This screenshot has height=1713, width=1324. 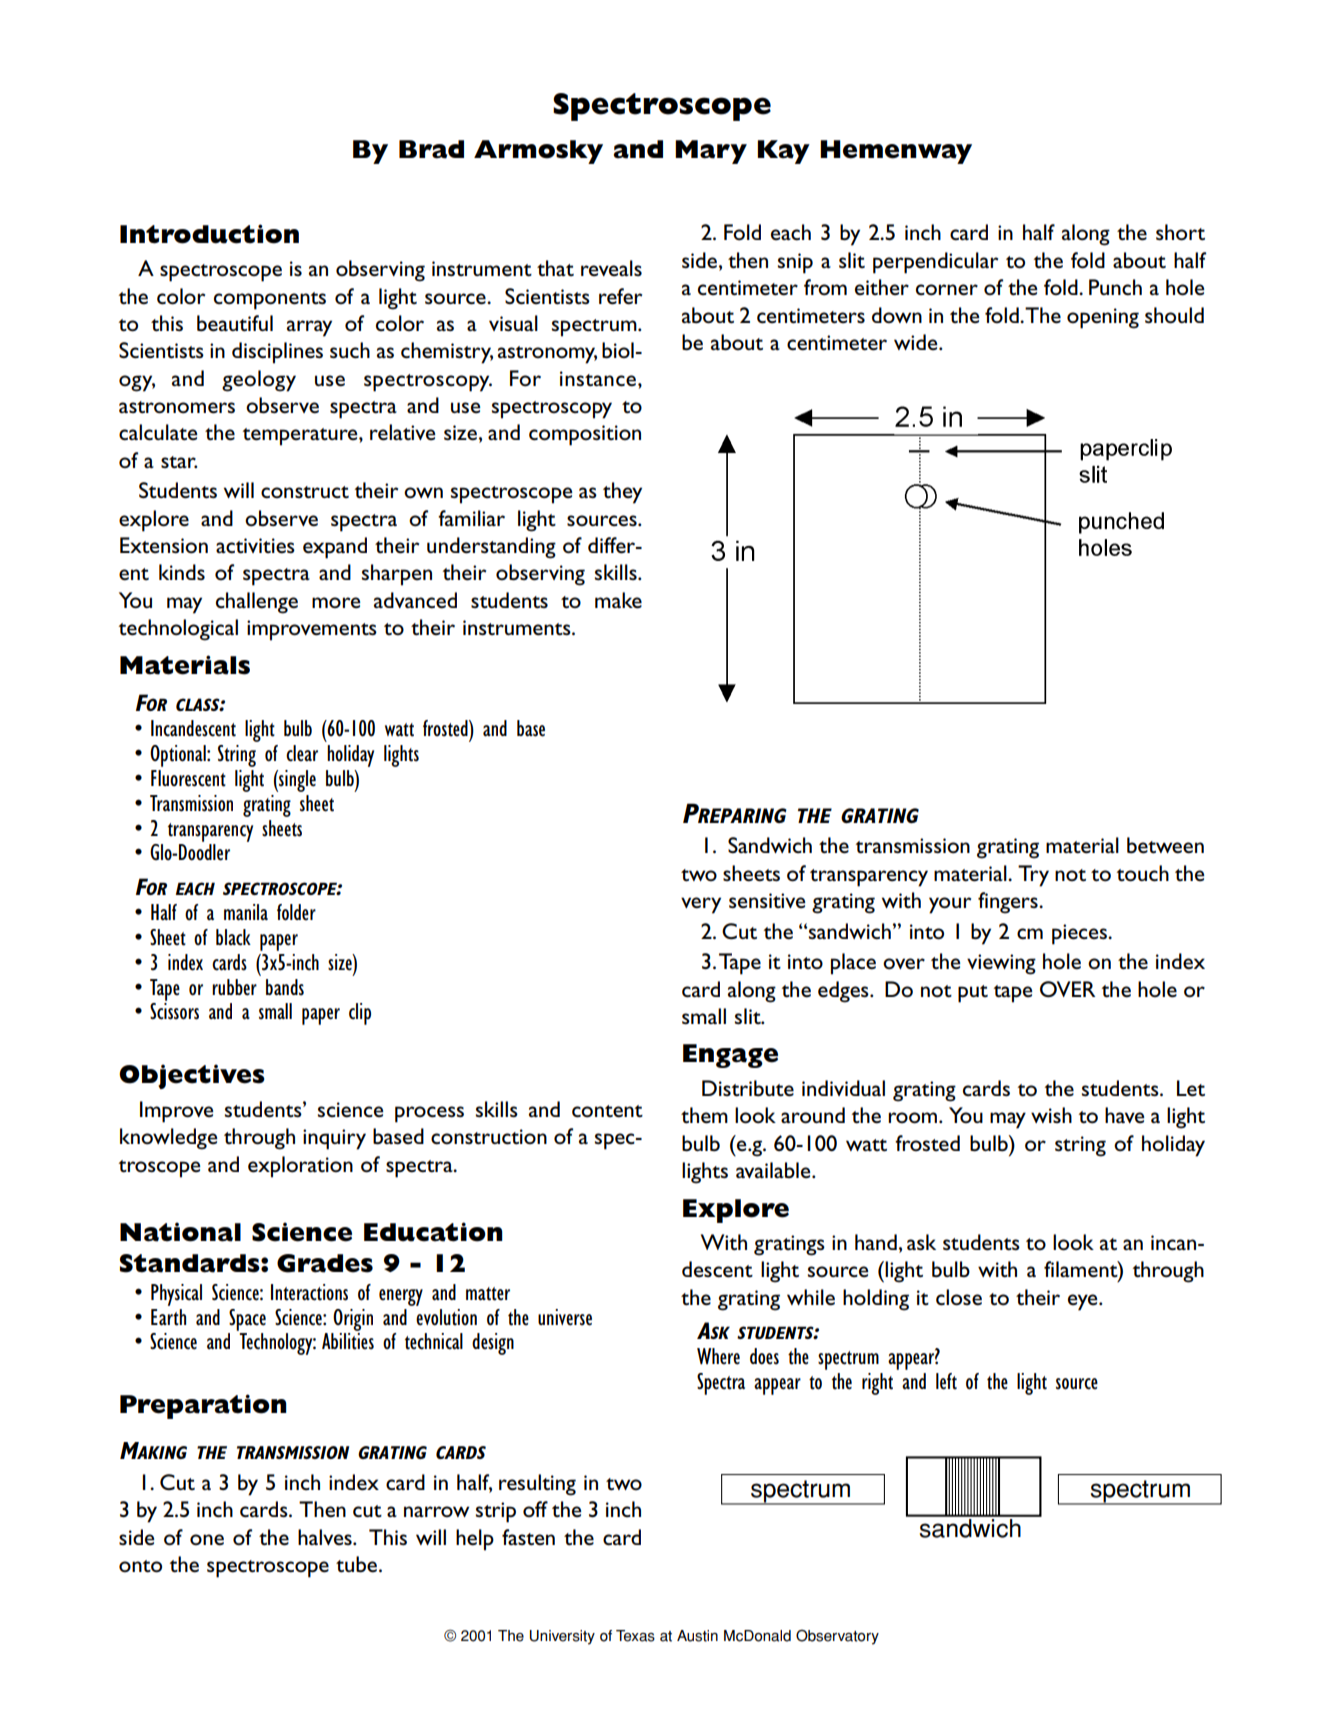 What do you see at coordinates (209, 234) in the screenshot?
I see `Introduction` at bounding box center [209, 234].
